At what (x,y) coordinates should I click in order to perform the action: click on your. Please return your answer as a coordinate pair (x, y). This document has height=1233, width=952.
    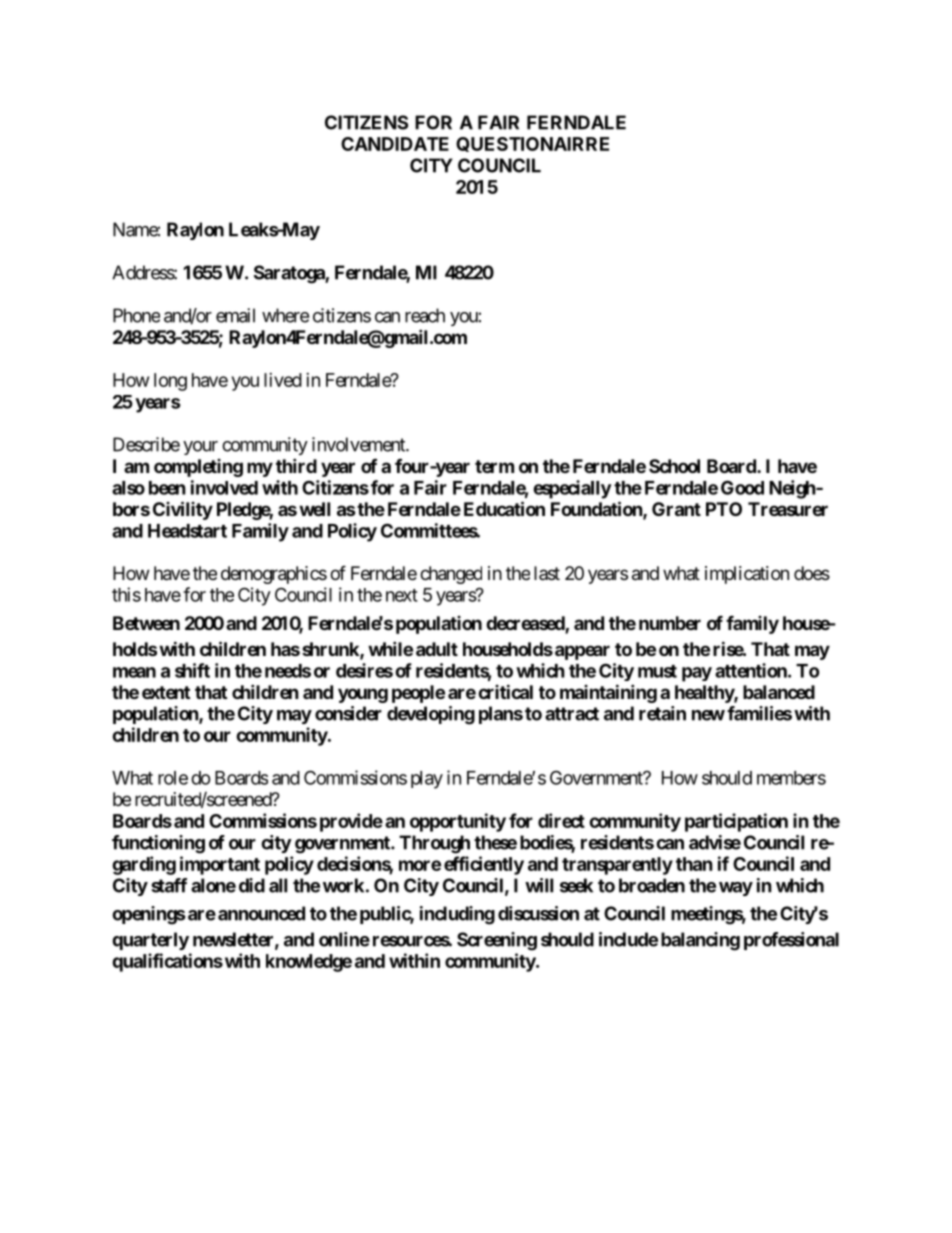
    Looking at the image, I should click on (200, 448).
